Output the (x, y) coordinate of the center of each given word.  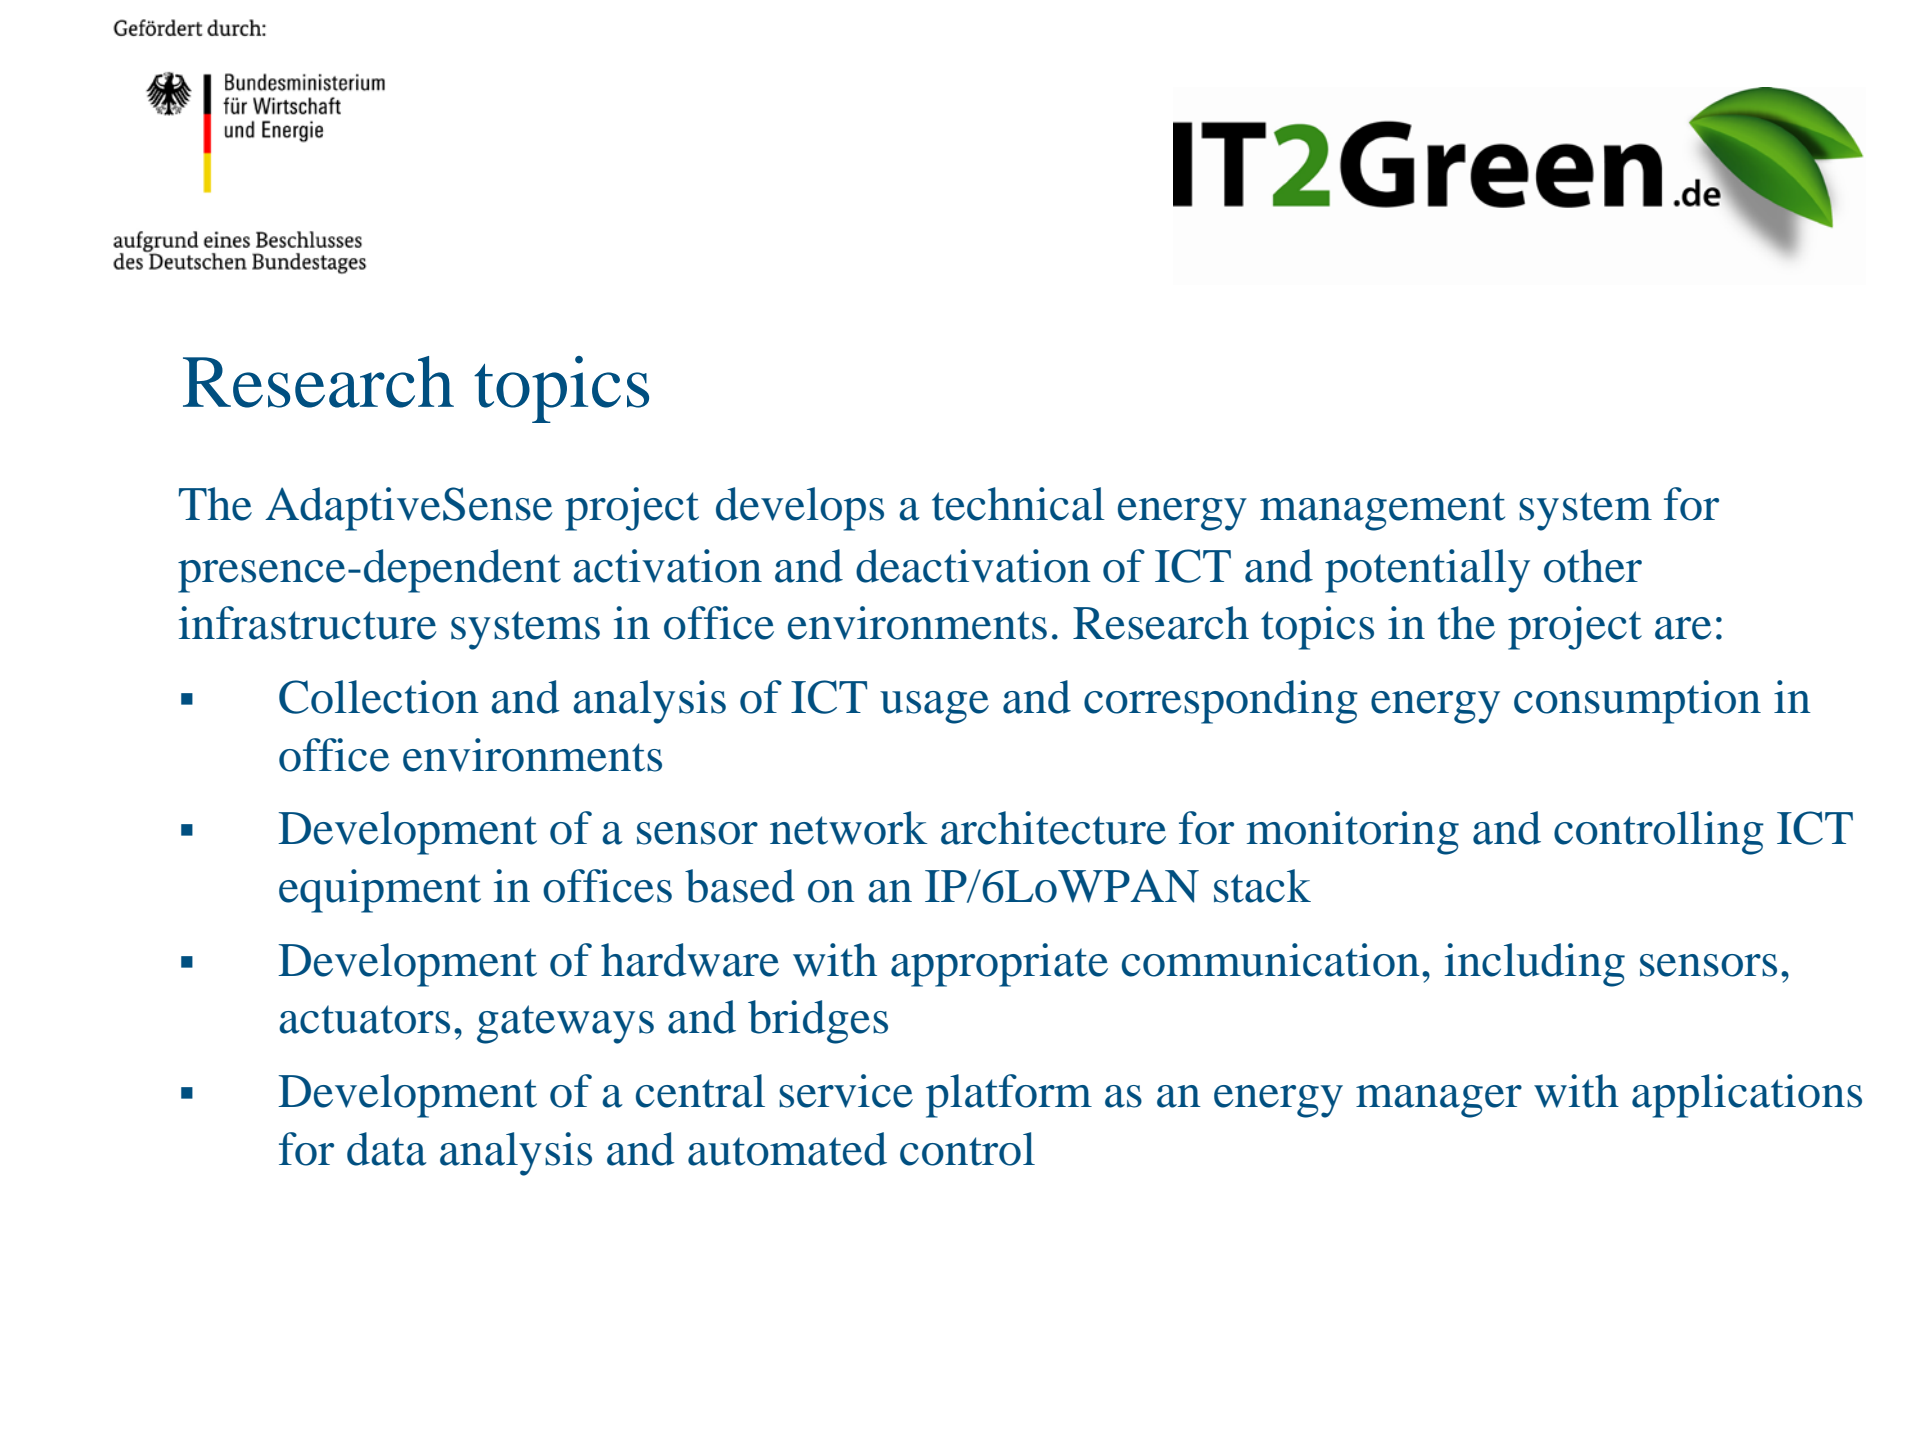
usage (934, 707)
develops (800, 509)
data (387, 1149)
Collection (379, 697)
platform (1009, 1096)
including (1535, 965)
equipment (380, 891)
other (1593, 566)
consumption (1637, 702)
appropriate (999, 965)
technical (1018, 504)
